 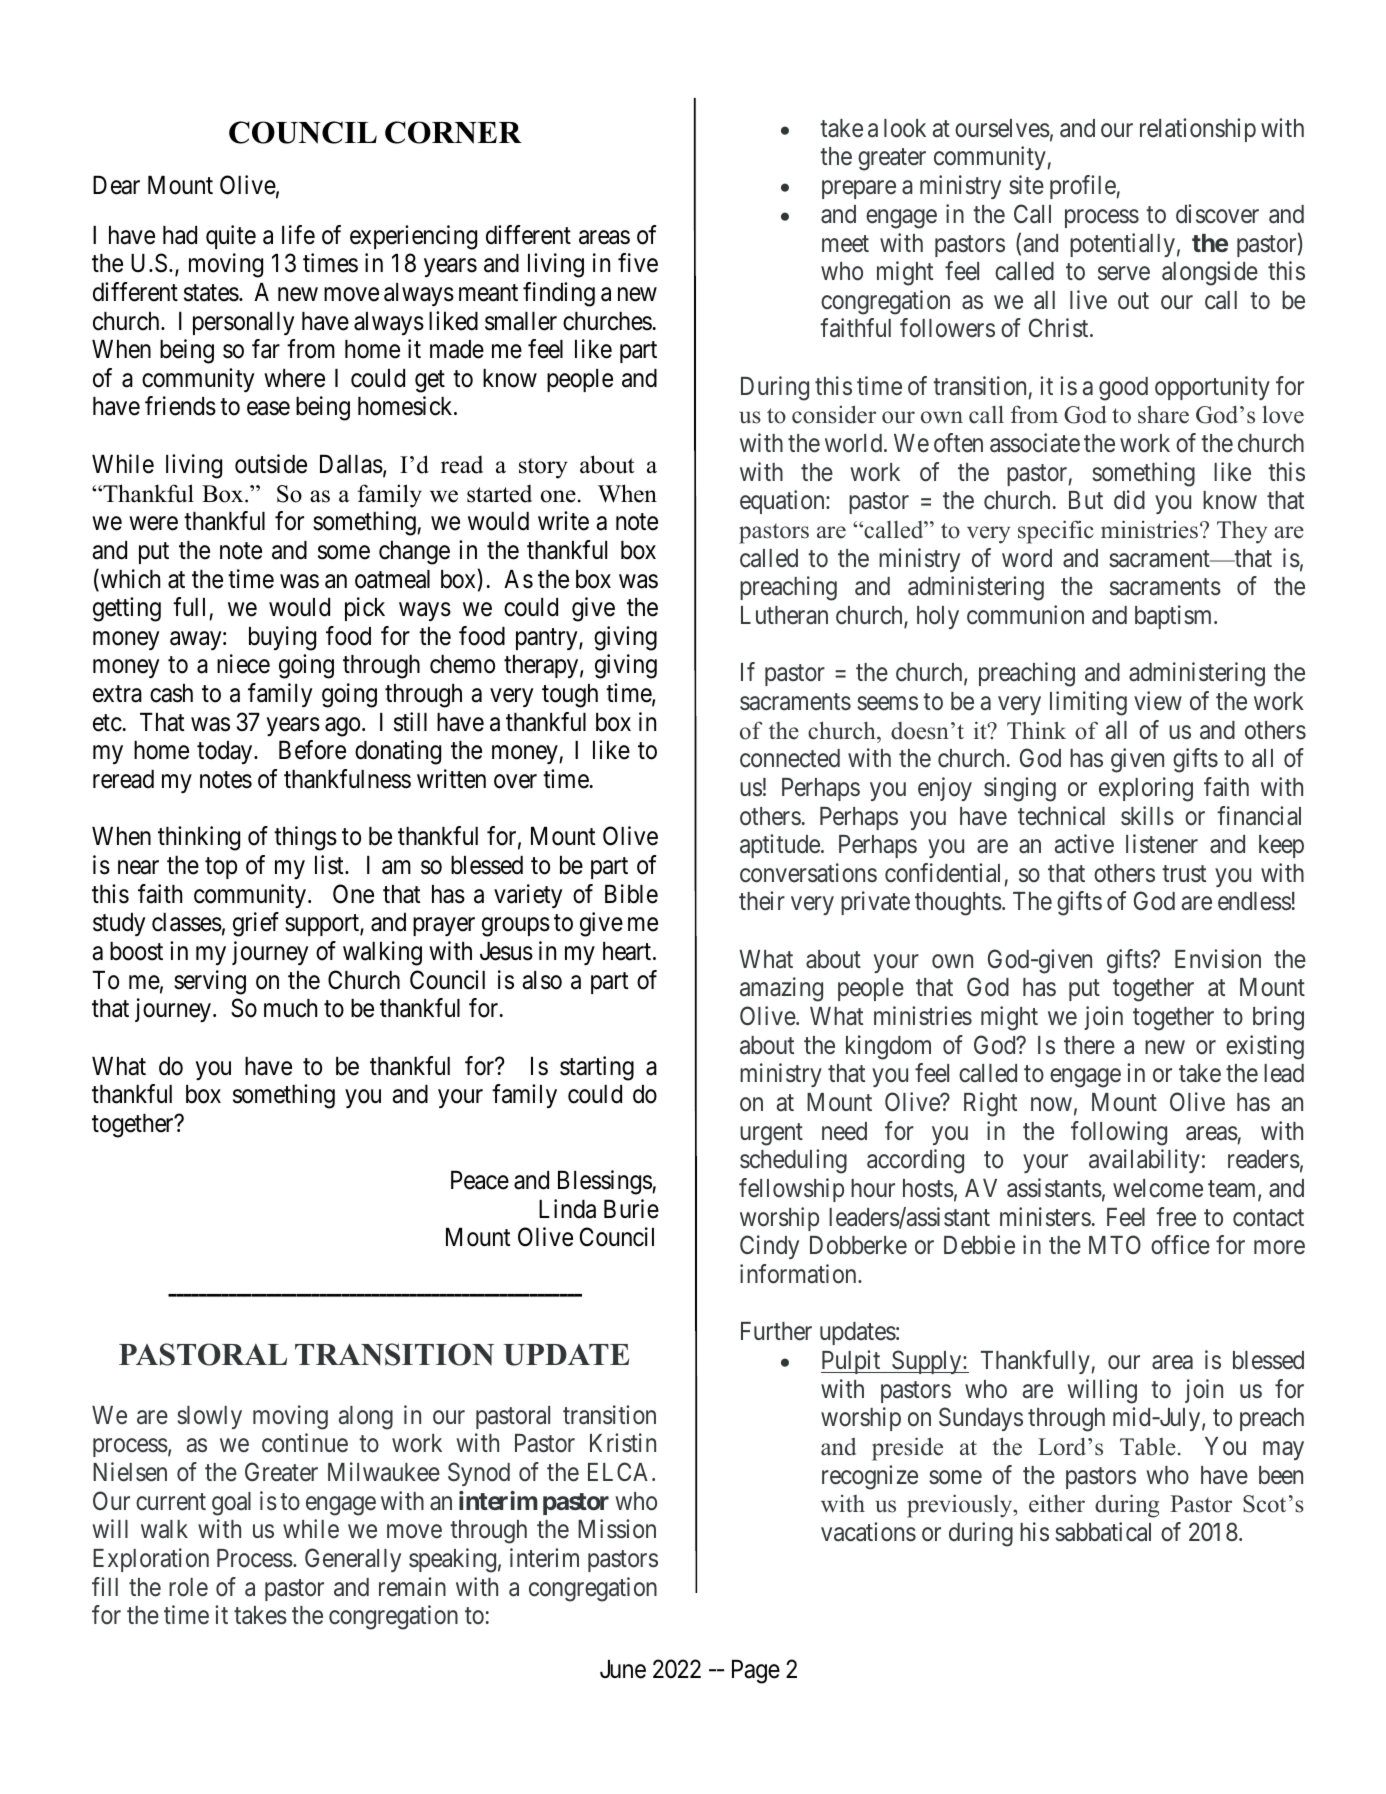 I want to click on Bible, so click(x=631, y=894).
